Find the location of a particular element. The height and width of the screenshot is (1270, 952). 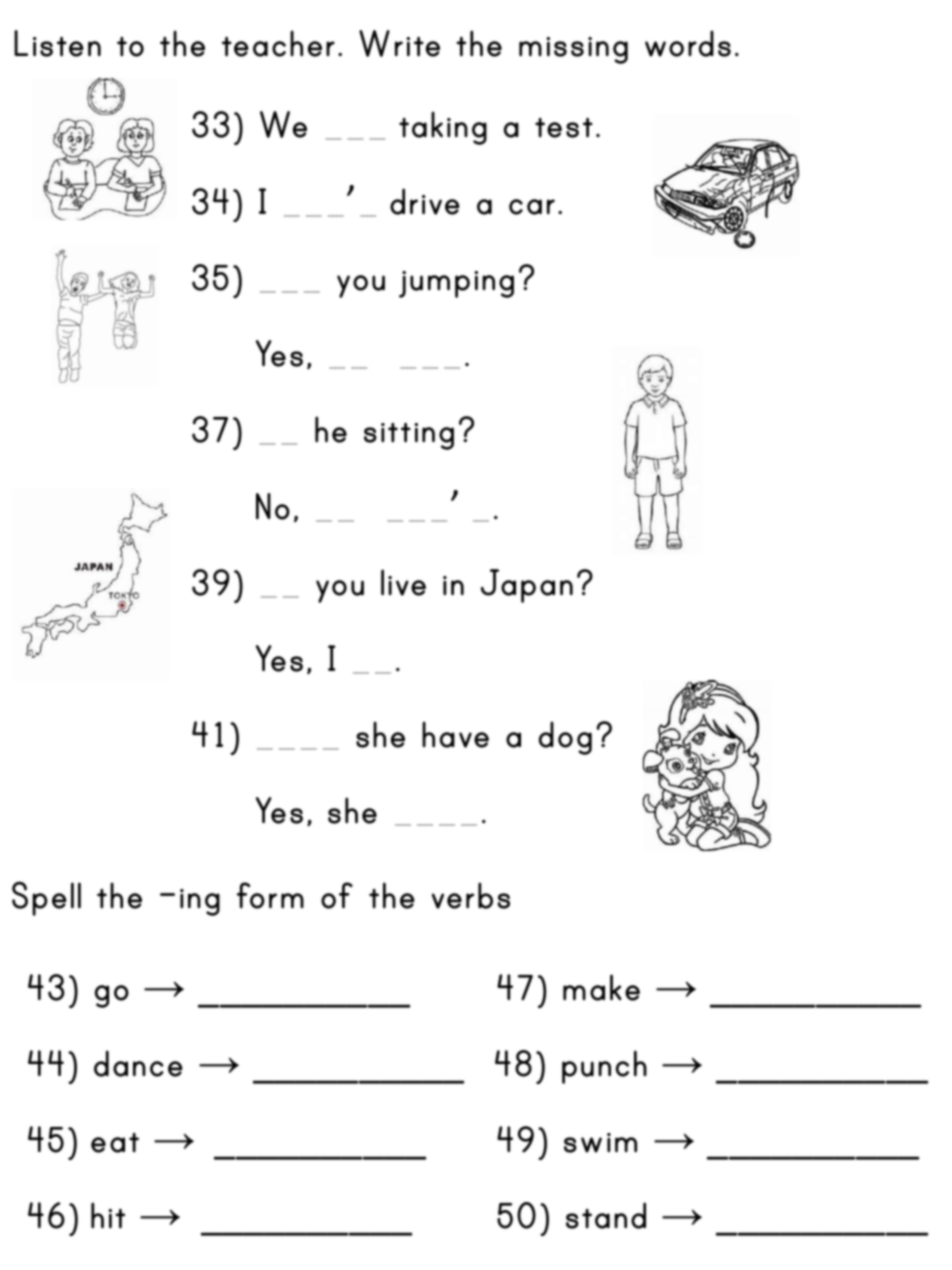

Spell is located at coordinates (46, 898).
